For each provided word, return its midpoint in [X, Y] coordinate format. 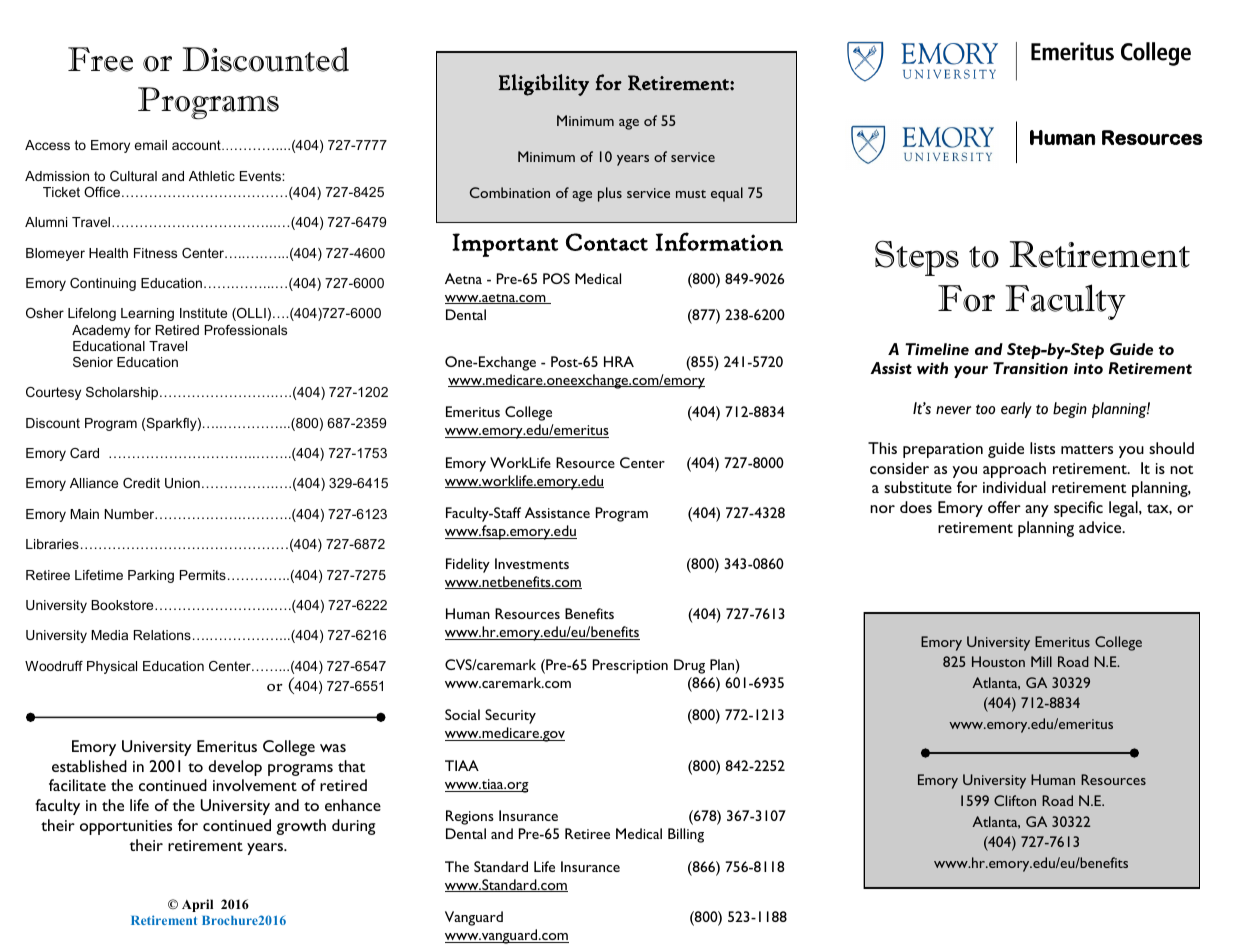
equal [727, 194]
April [197, 905]
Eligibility [543, 85]
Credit [141, 483]
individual [1014, 487]
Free [100, 59]
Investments [532, 563]
